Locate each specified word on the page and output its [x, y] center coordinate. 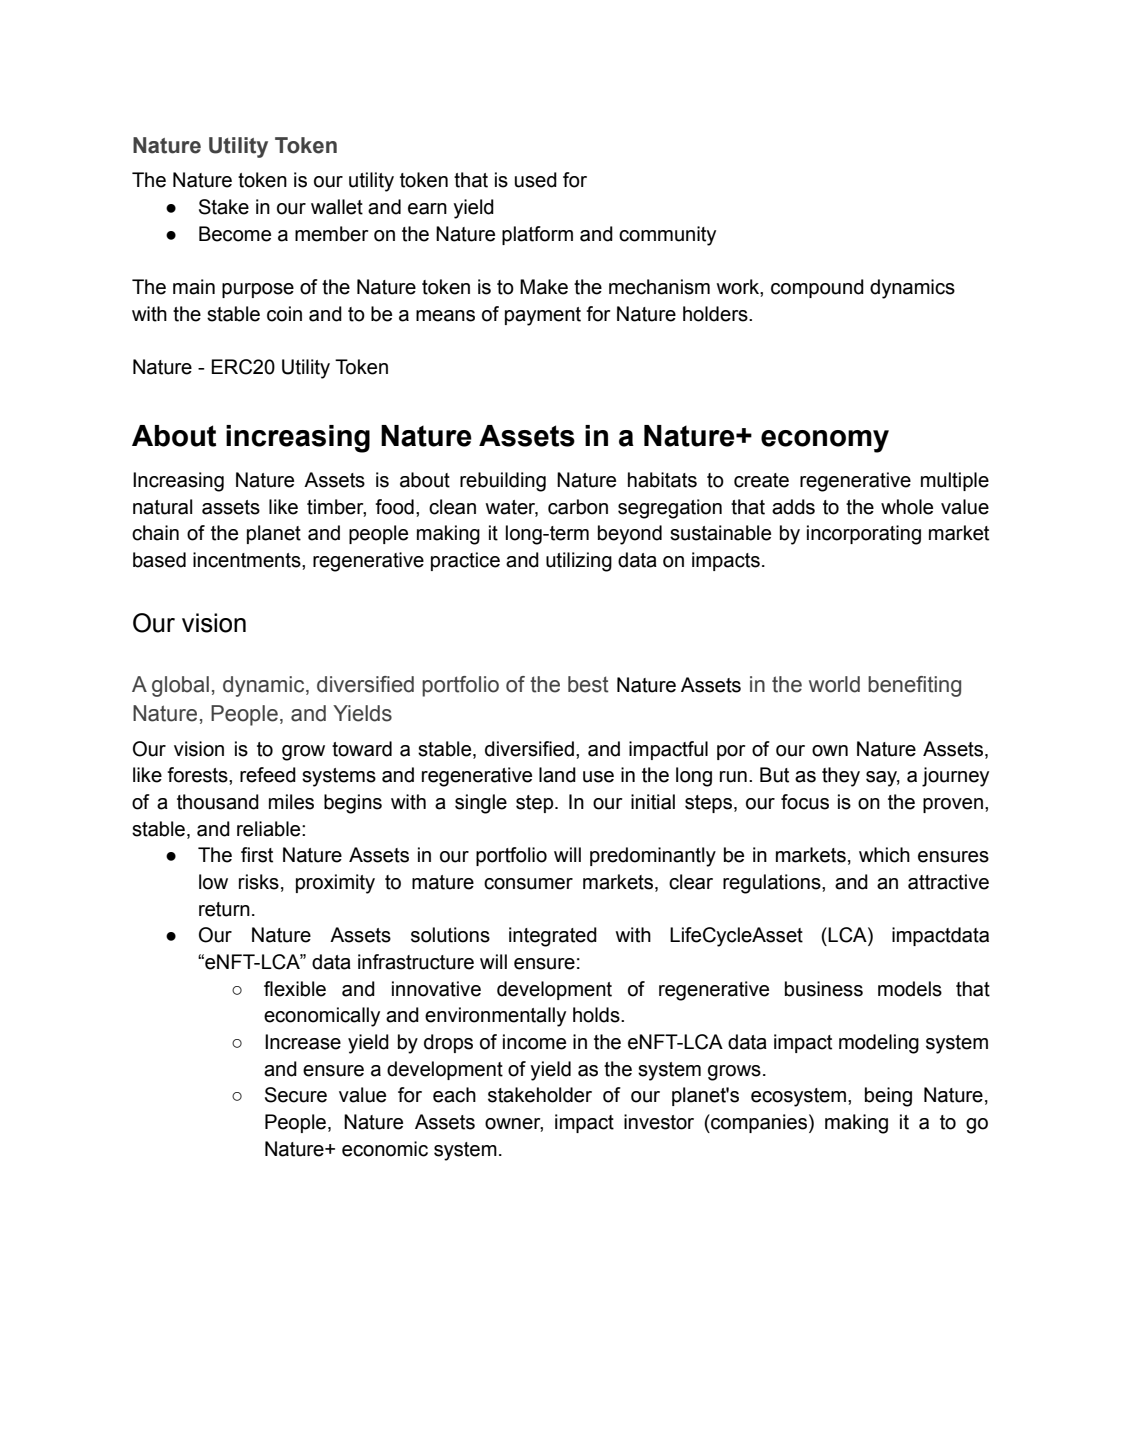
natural [162, 507]
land [557, 775]
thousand [218, 802]
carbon [578, 507]
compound [817, 288]
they [841, 777]
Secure [296, 1095]
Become [235, 234]
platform [537, 235]
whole [907, 507]
